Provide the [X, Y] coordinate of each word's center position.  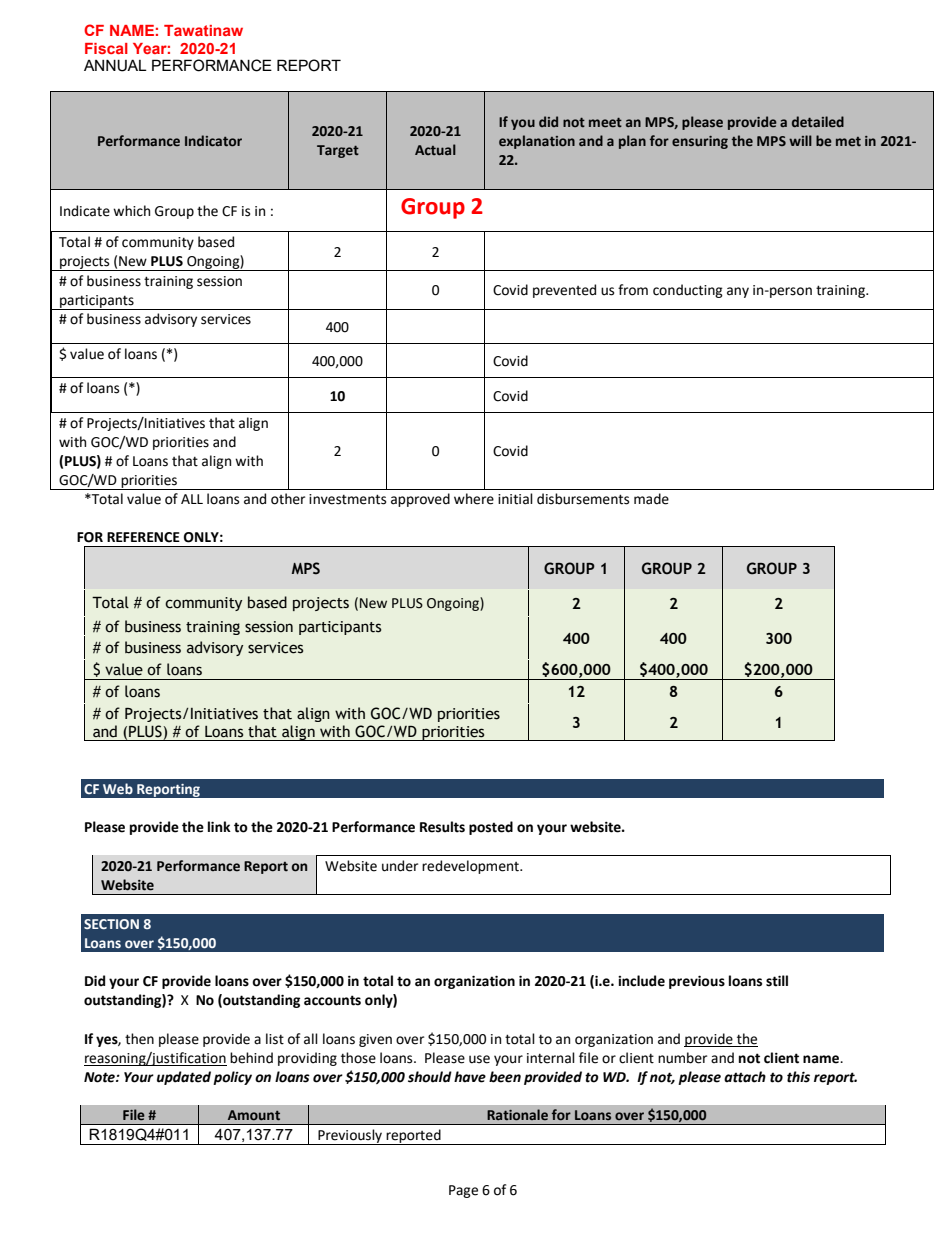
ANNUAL [115, 65]
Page [463, 1191]
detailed [818, 122]
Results [442, 827]
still [777, 981]
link [219, 826]
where [474, 499]
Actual [435, 149]
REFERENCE [143, 537]
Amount [254, 1115]
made [651, 499]
